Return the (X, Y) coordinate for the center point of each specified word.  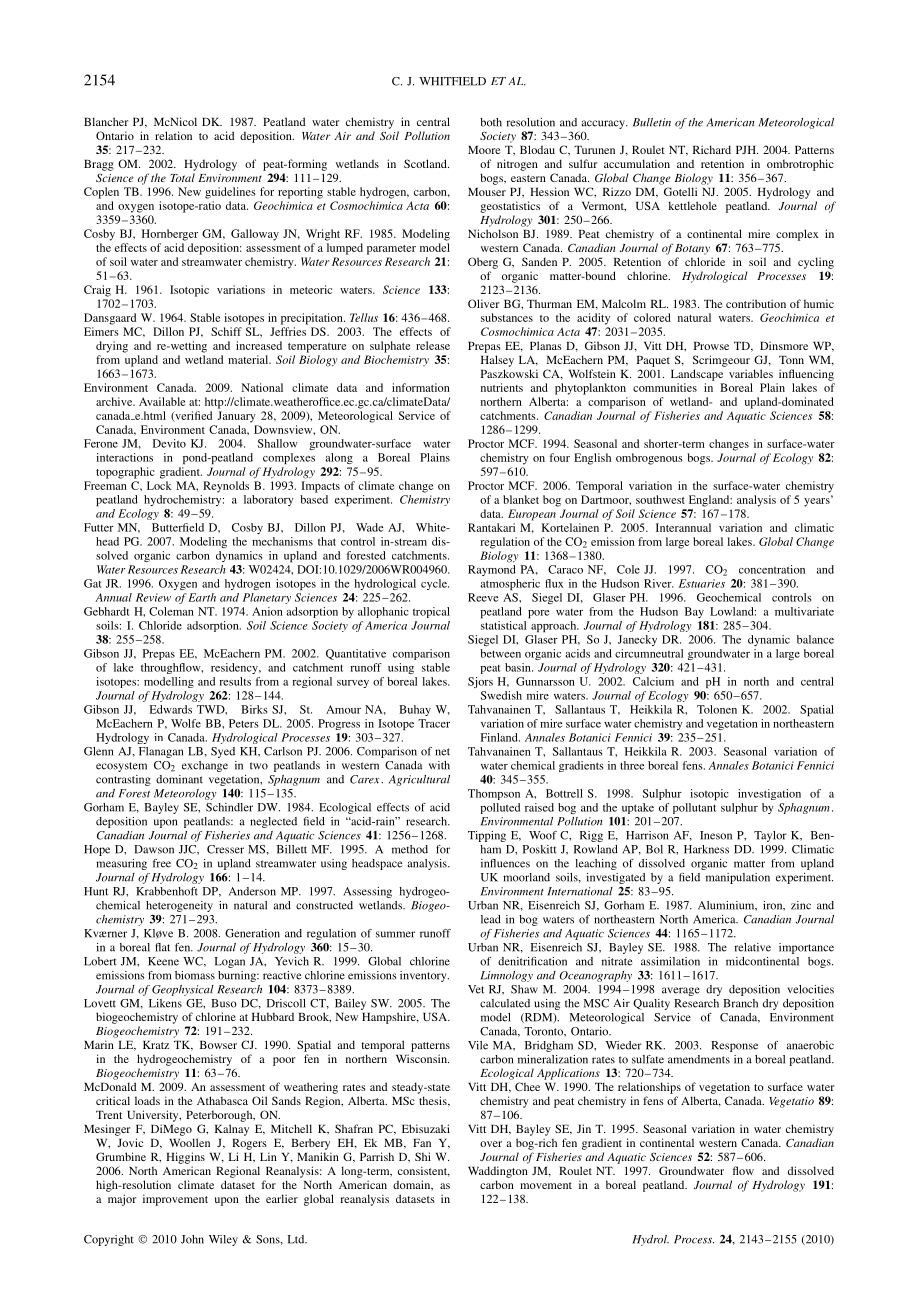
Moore (484, 150)
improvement (175, 1200)
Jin (584, 1128)
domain (413, 1185)
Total (182, 177)
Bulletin (652, 122)
